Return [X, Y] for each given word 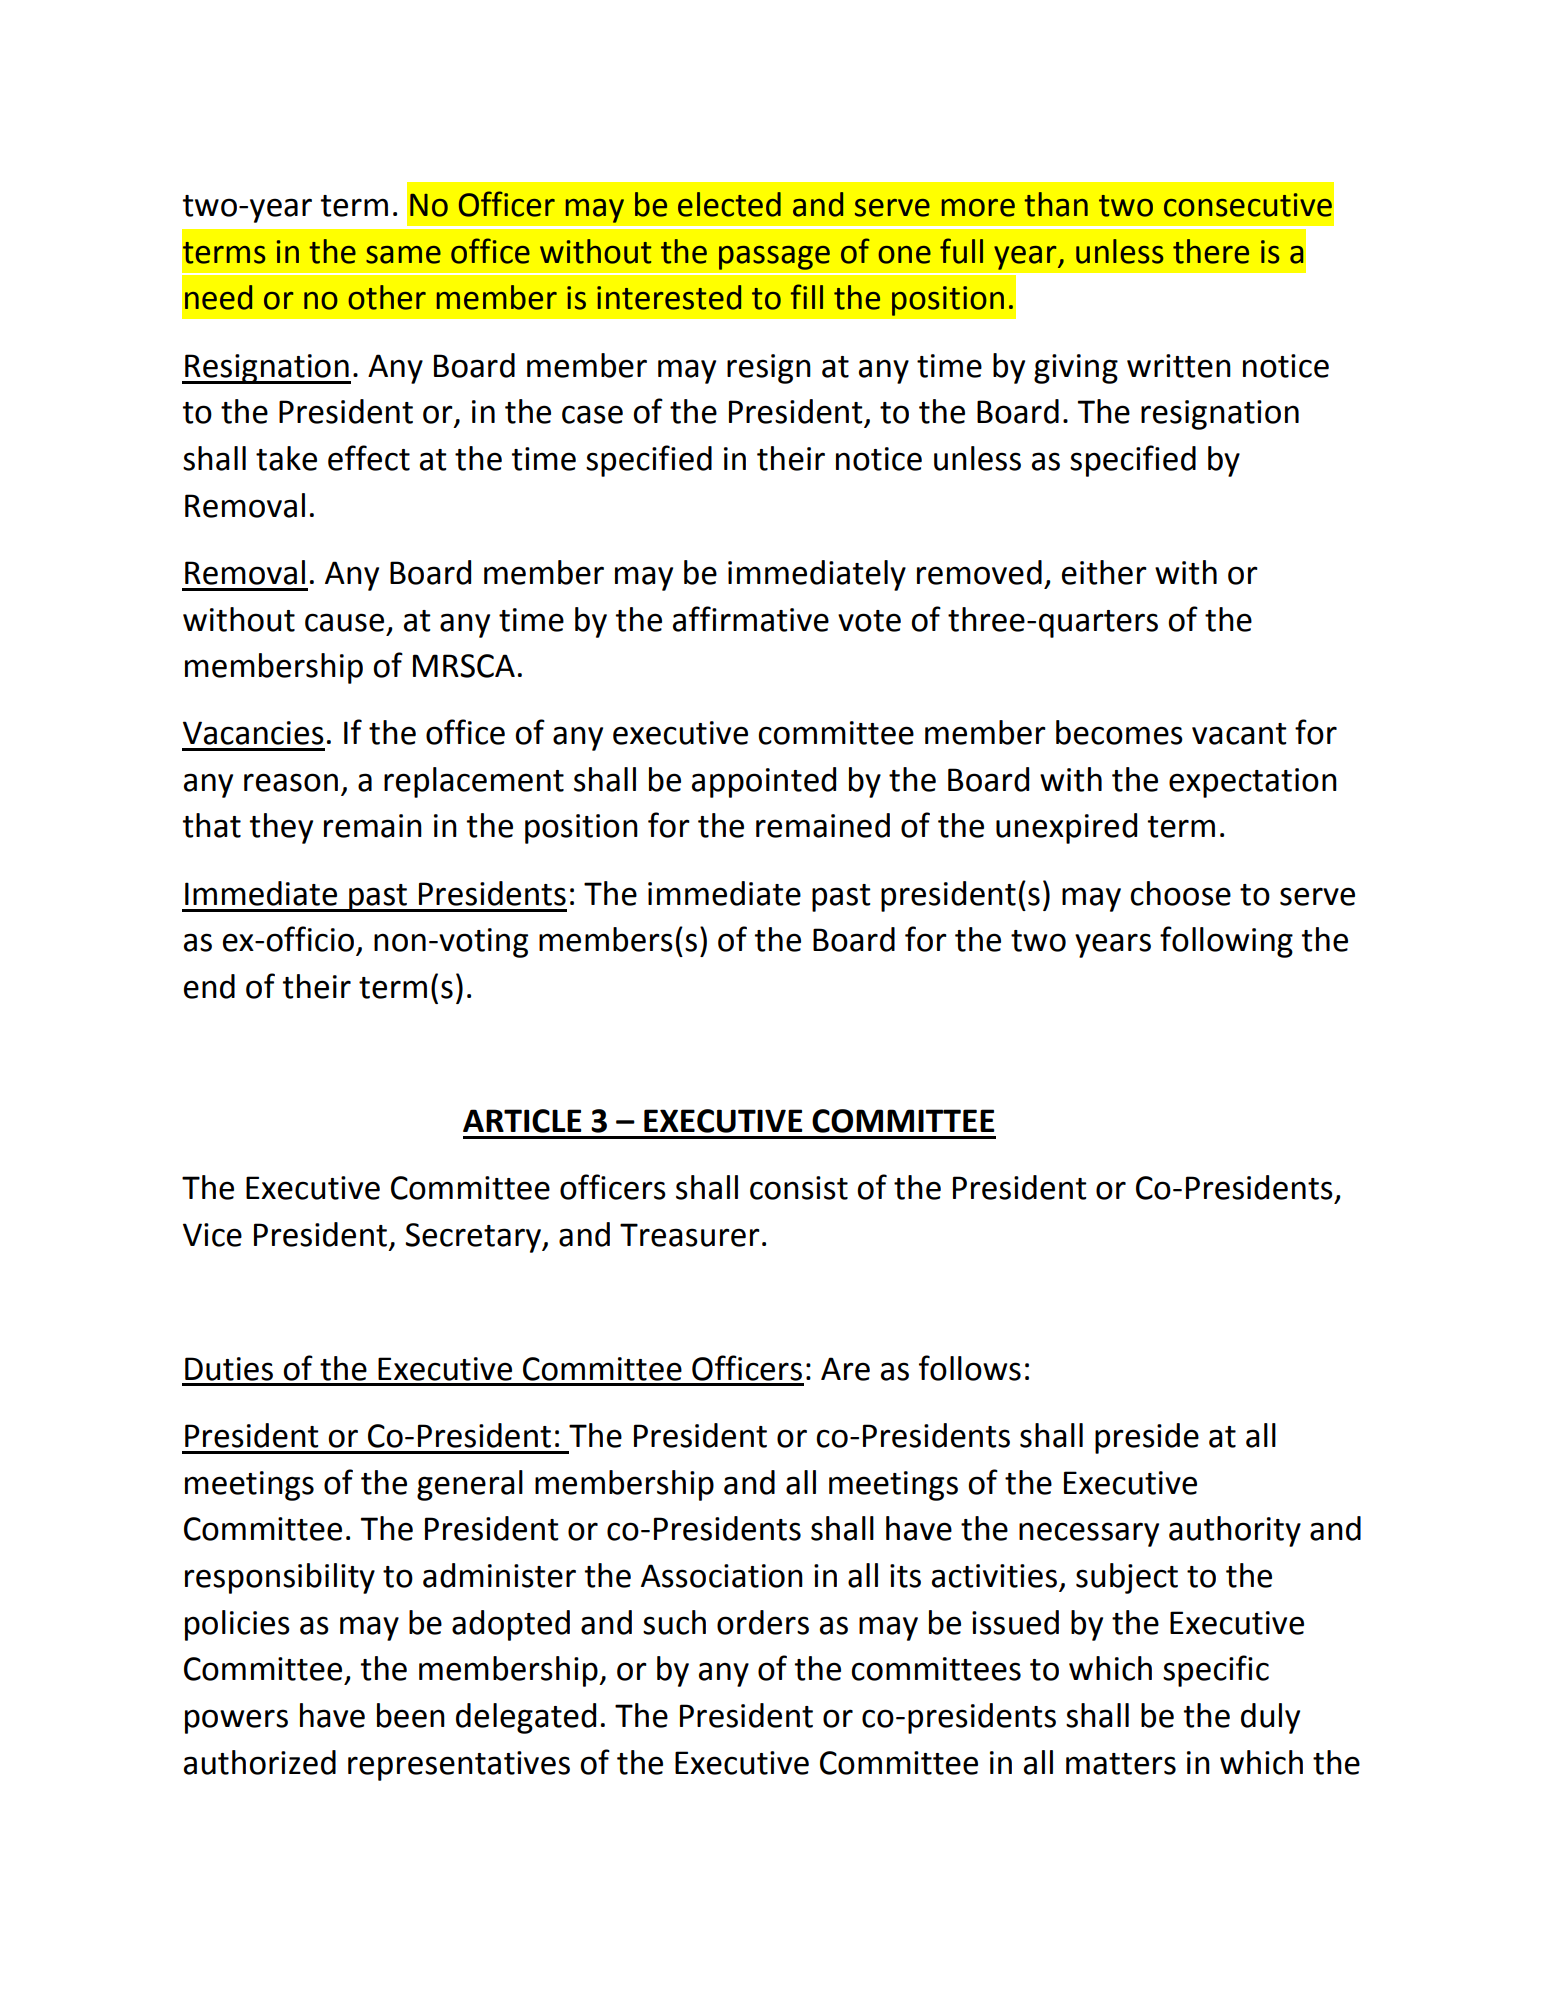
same [403, 255]
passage [774, 258]
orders [763, 1622]
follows [970, 1368]
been [411, 1715]
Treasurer [690, 1235]
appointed [764, 782]
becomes [1119, 732]
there [1211, 251]
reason [291, 782]
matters [1121, 1764]
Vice [212, 1235]
